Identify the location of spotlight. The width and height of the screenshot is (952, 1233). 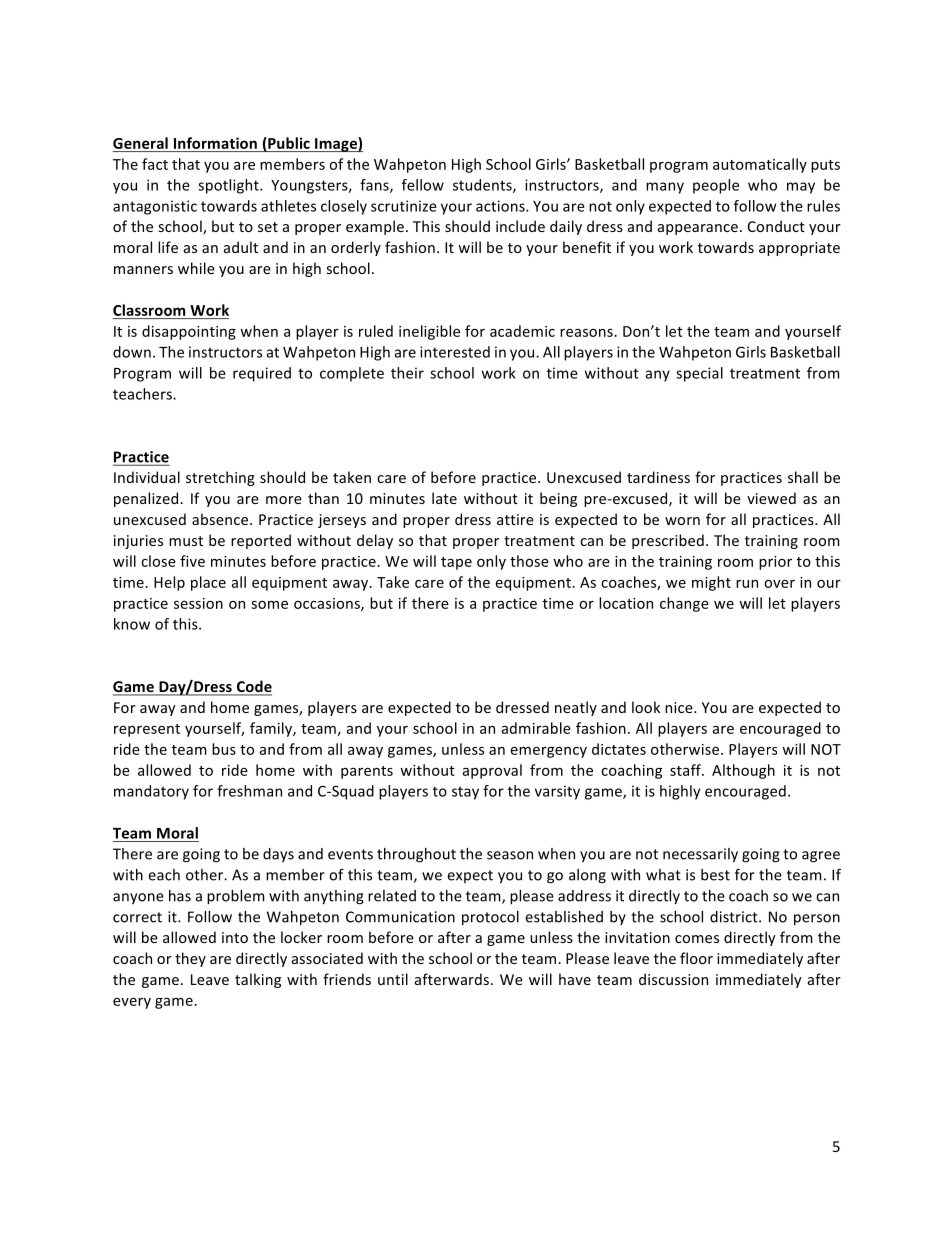
(229, 186).
